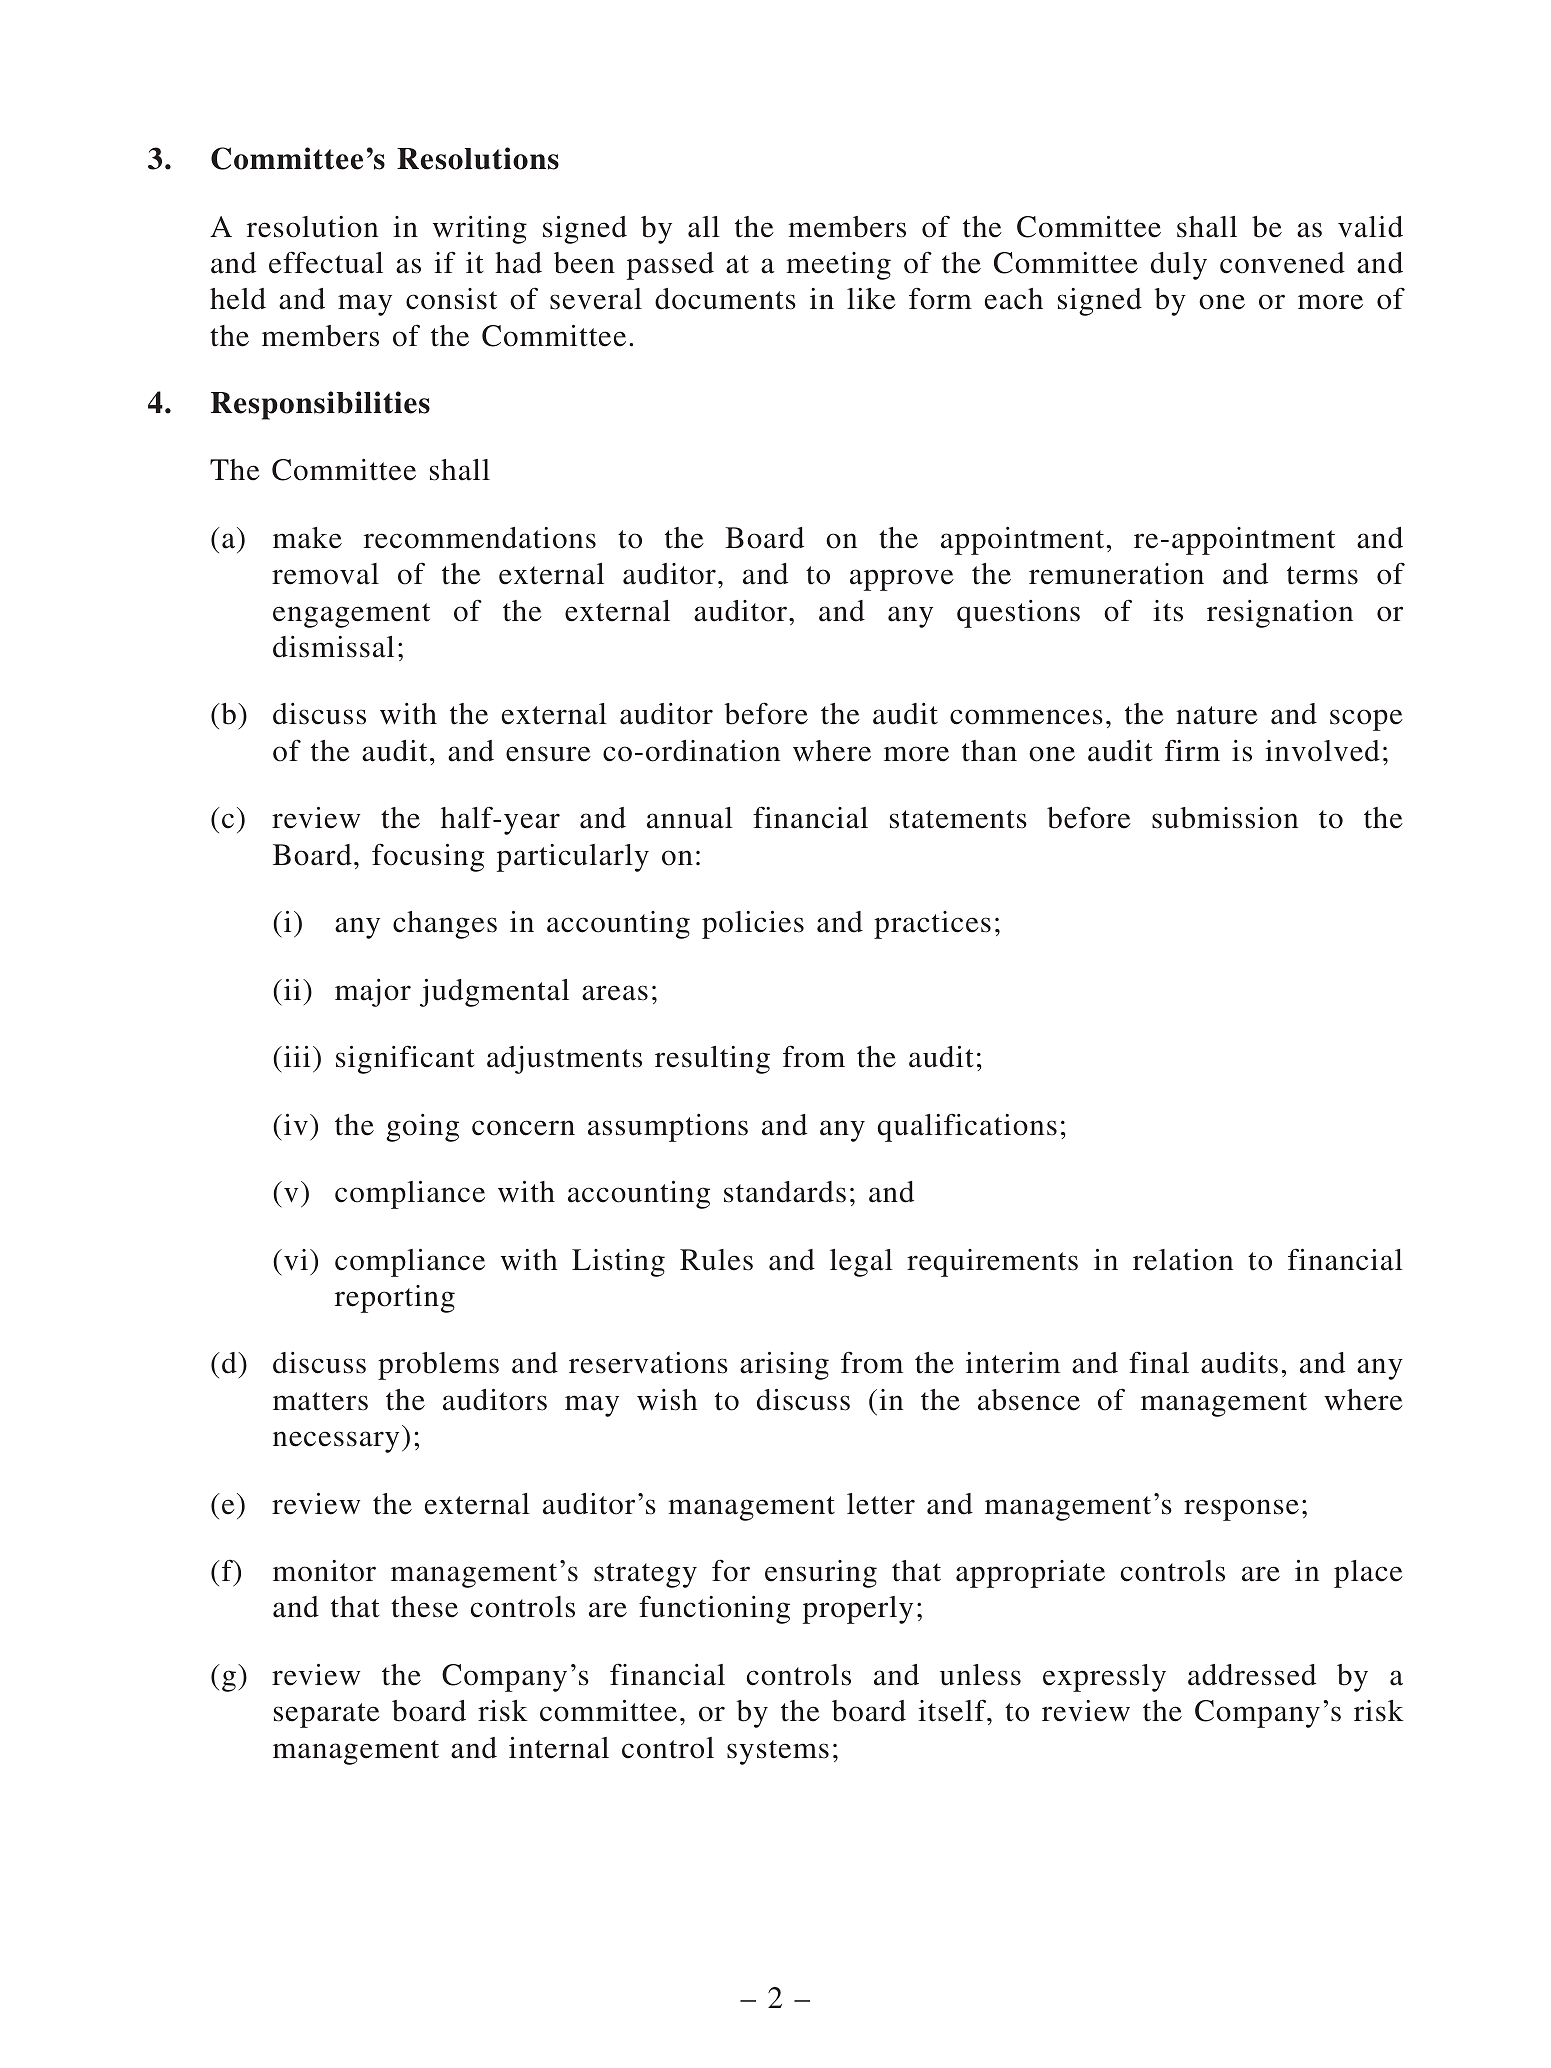 The image size is (1551, 2068). Describe the element at coordinates (395, 1299) in the screenshot. I see `reporting` at that location.
